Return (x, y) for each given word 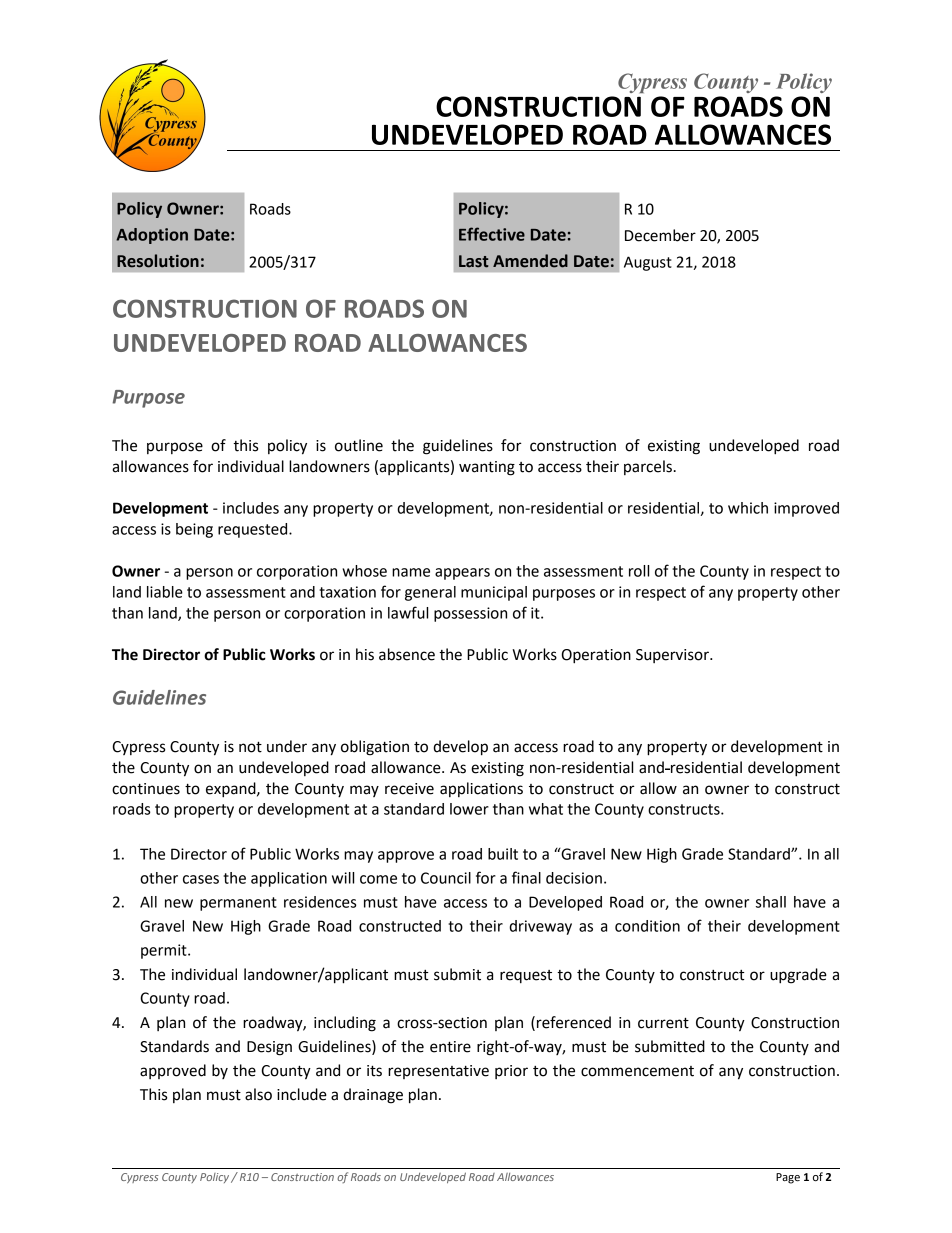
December (660, 235)
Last (474, 261)
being (194, 530)
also (258, 1094)
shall (771, 902)
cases (201, 879)
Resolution (158, 261)
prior (511, 1072)
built (503, 854)
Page (788, 1178)
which (748, 508)
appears (462, 574)
